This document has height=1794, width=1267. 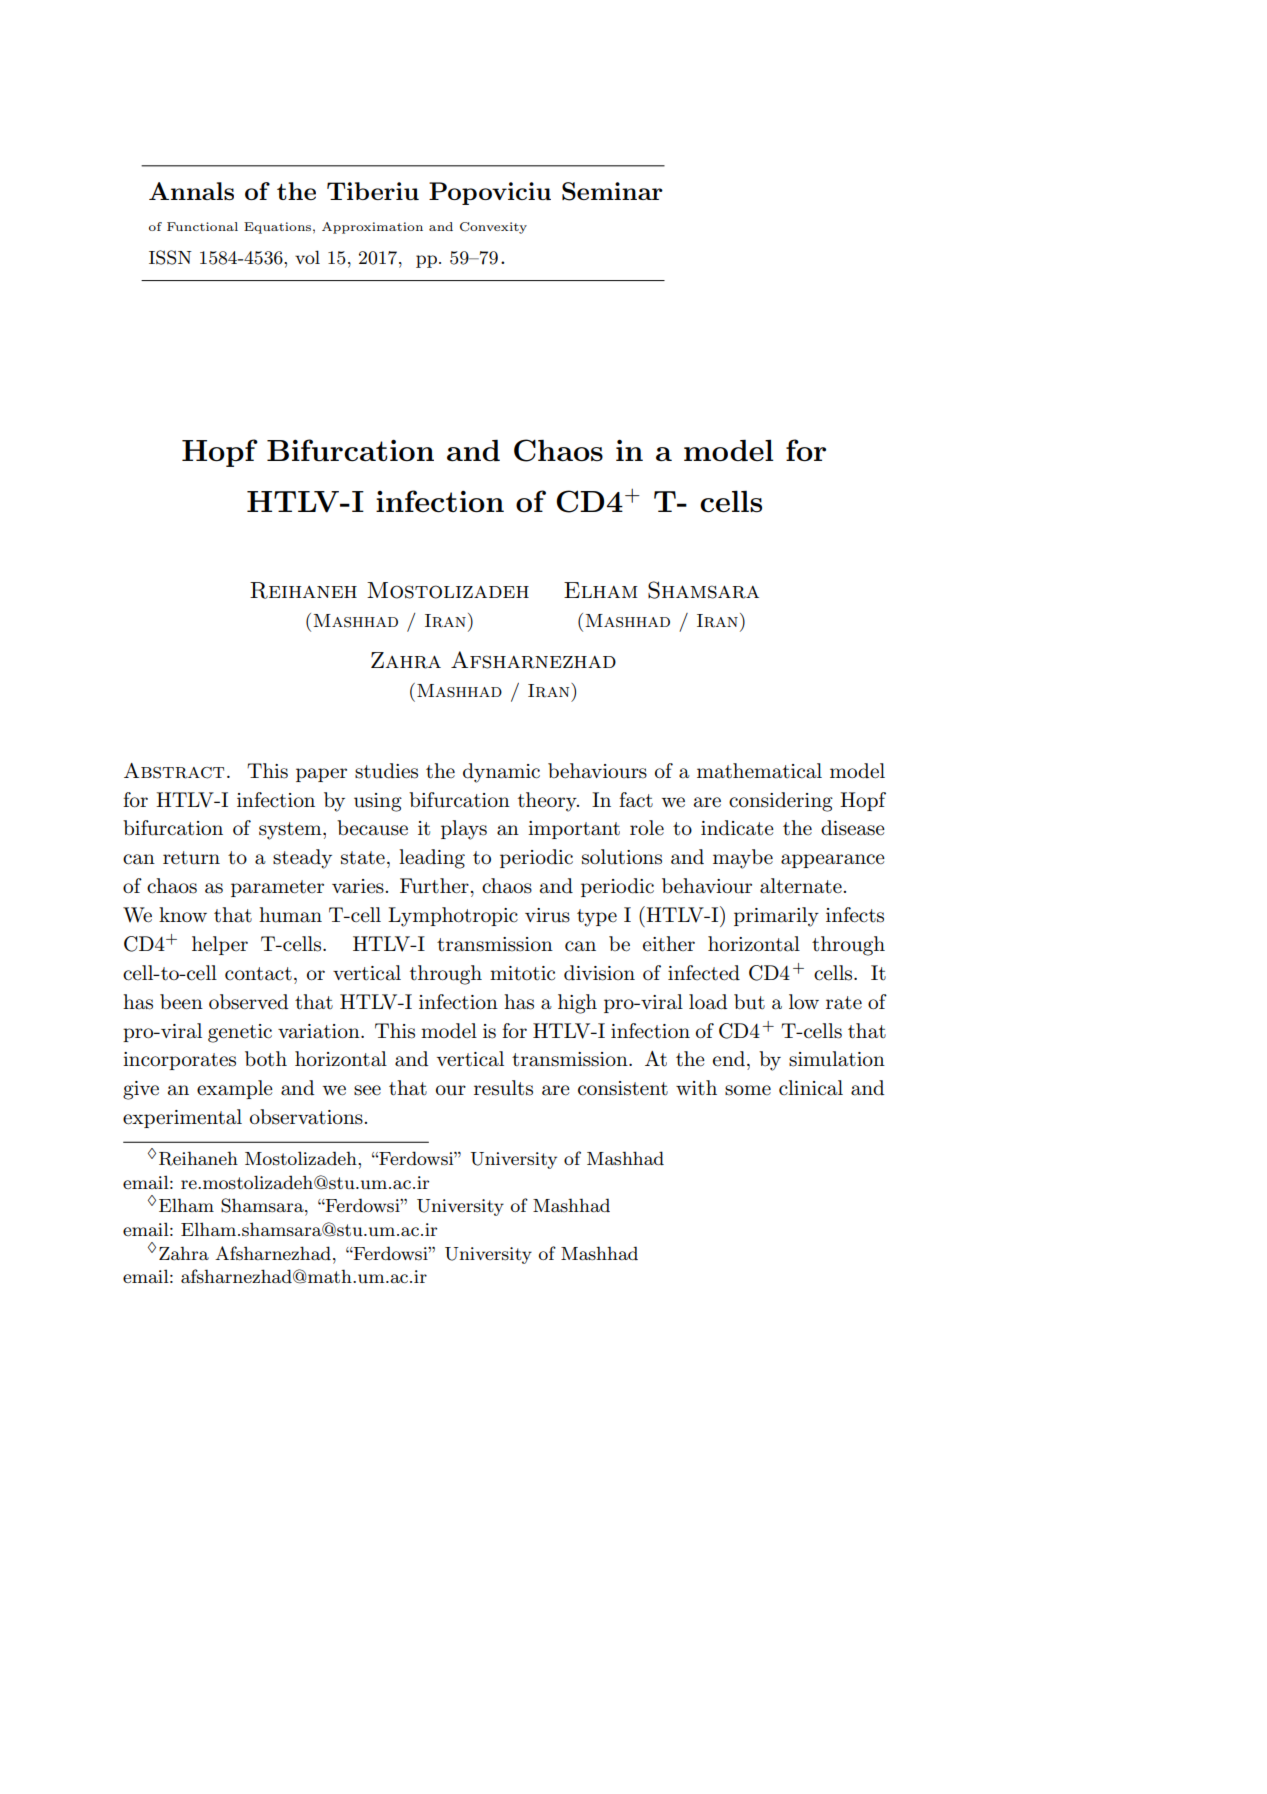 What do you see at coordinates (781, 802) in the document?
I see `considering` at bounding box center [781, 802].
